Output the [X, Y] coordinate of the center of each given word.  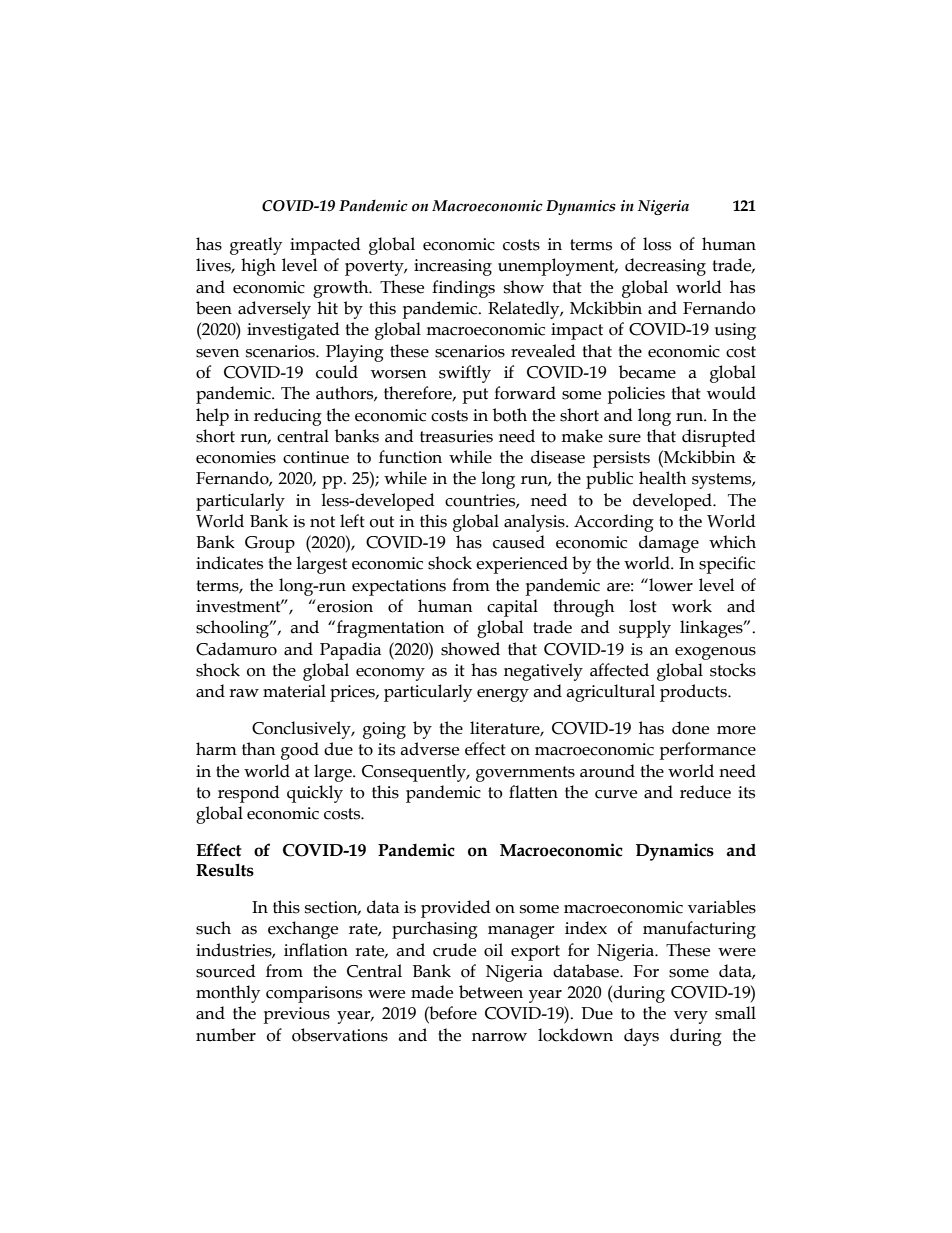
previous [296, 1015]
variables [722, 907]
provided [456, 909]
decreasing [665, 267]
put [475, 396]
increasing [453, 267]
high [258, 267]
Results [225, 870]
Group [270, 544]
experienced [522, 565]
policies [636, 395]
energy [503, 695]
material [294, 691]
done [690, 728]
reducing [288, 417]
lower [670, 585]
